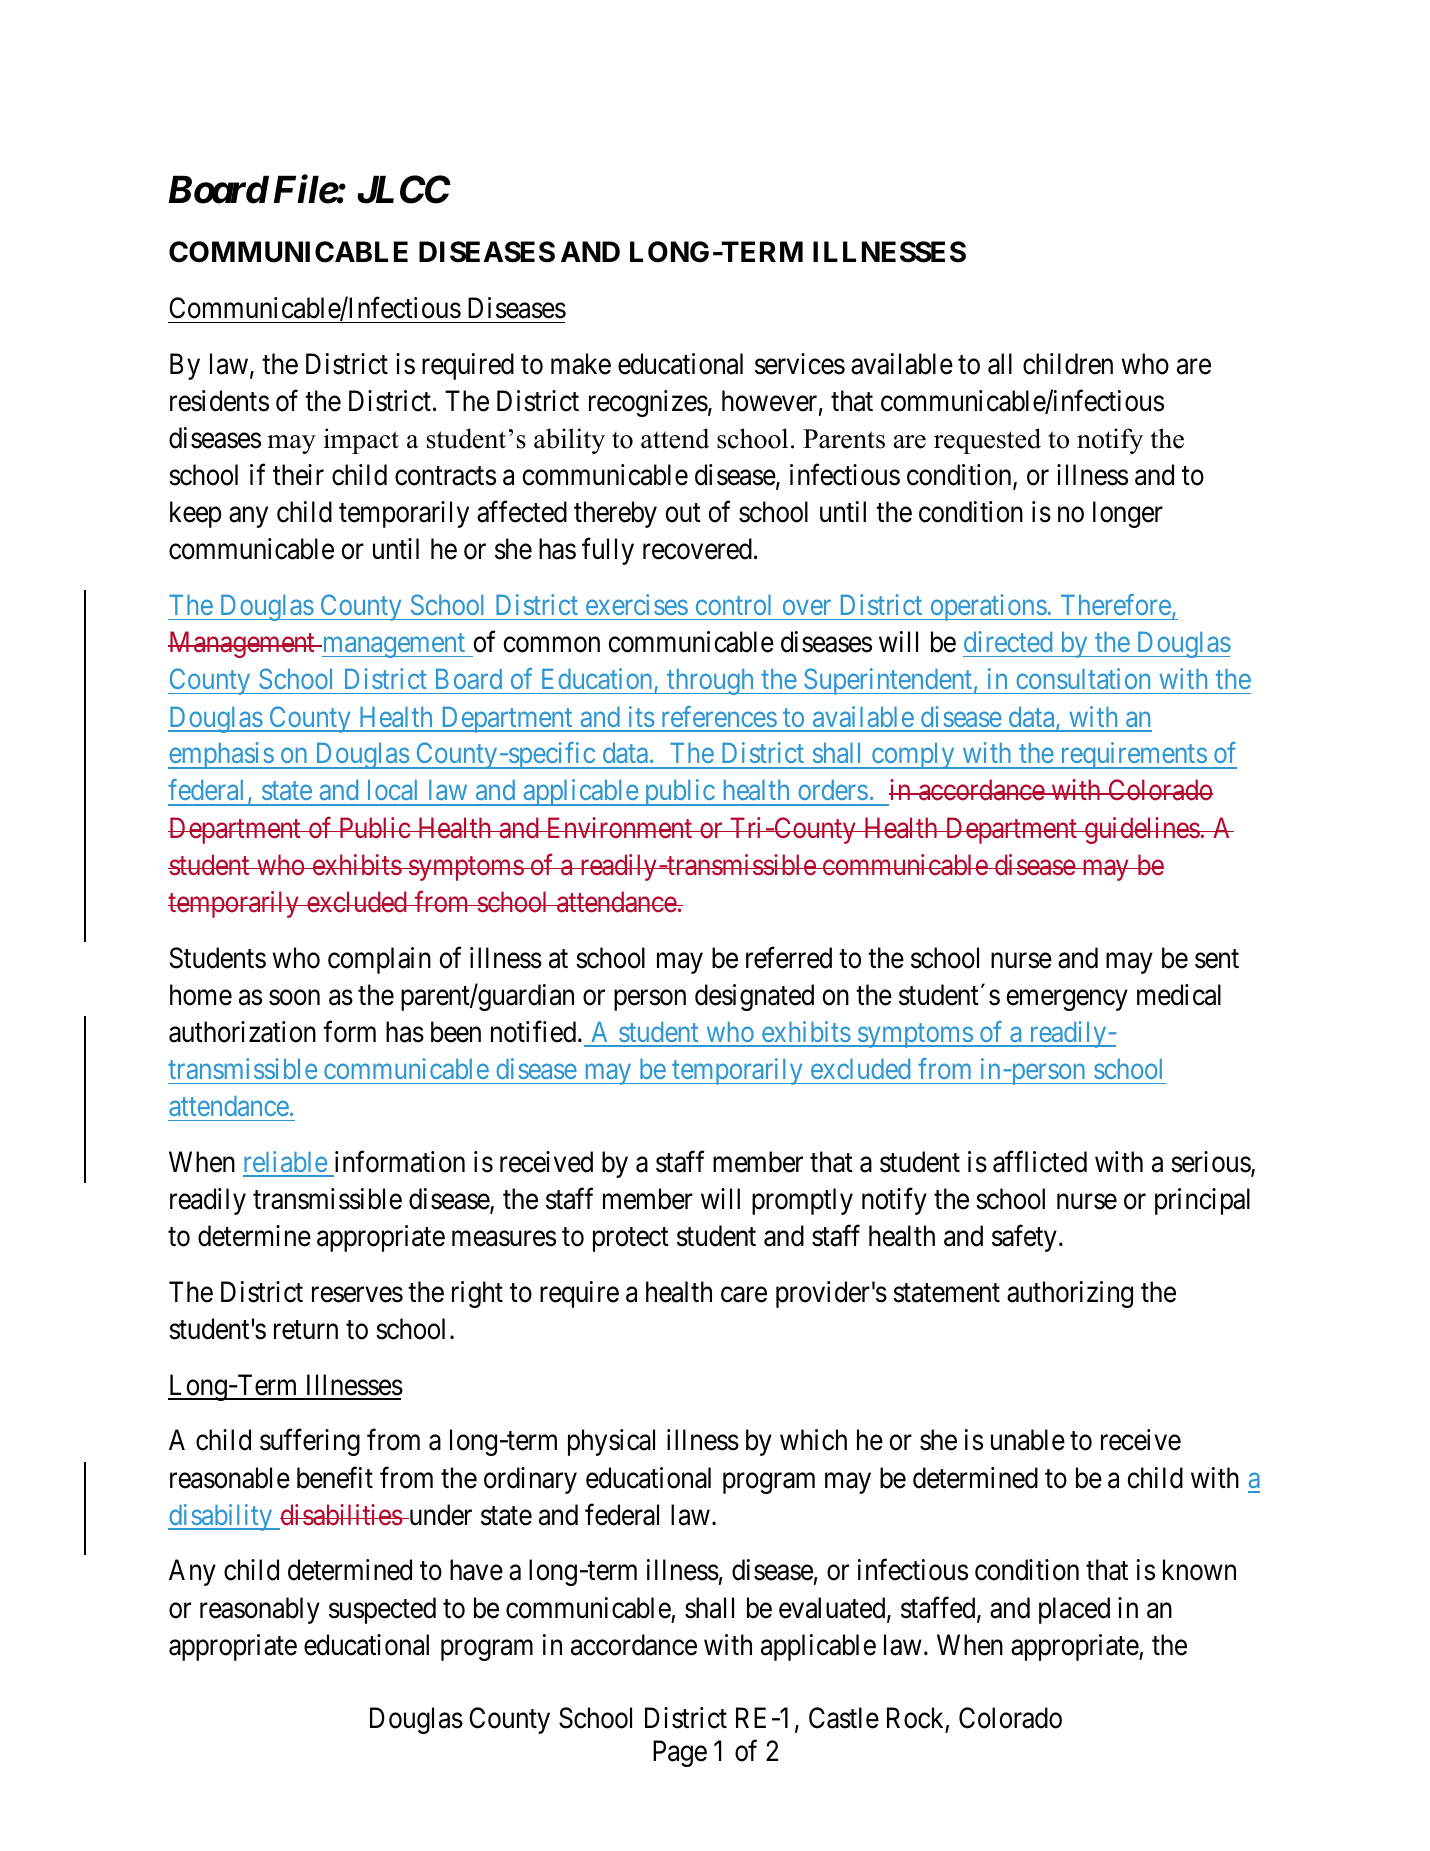 This screenshot has width=1430, height=1851. Describe the element at coordinates (361, 441) in the screenshot. I see `impact` at that location.
